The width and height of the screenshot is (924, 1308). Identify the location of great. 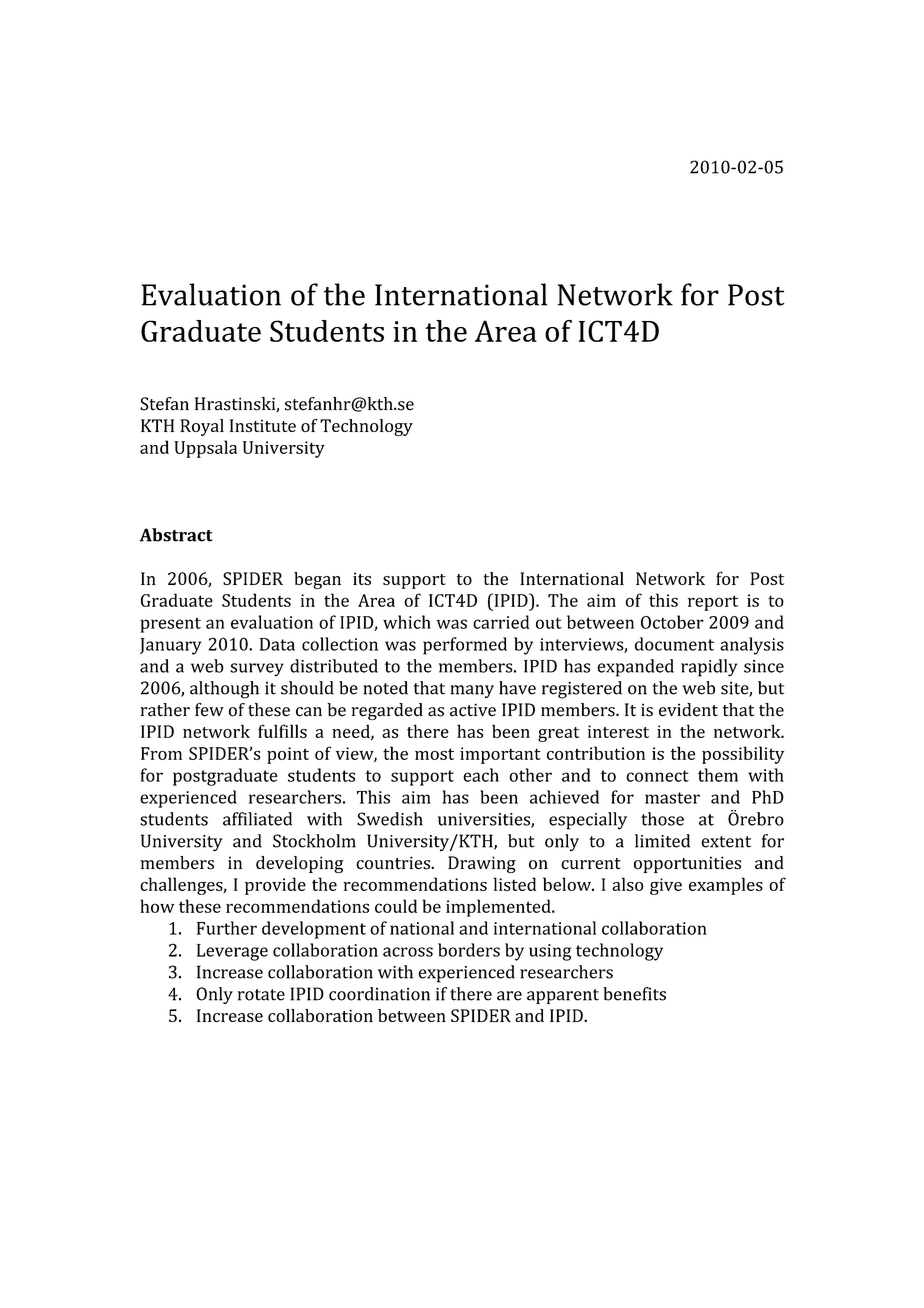
(559, 734).
